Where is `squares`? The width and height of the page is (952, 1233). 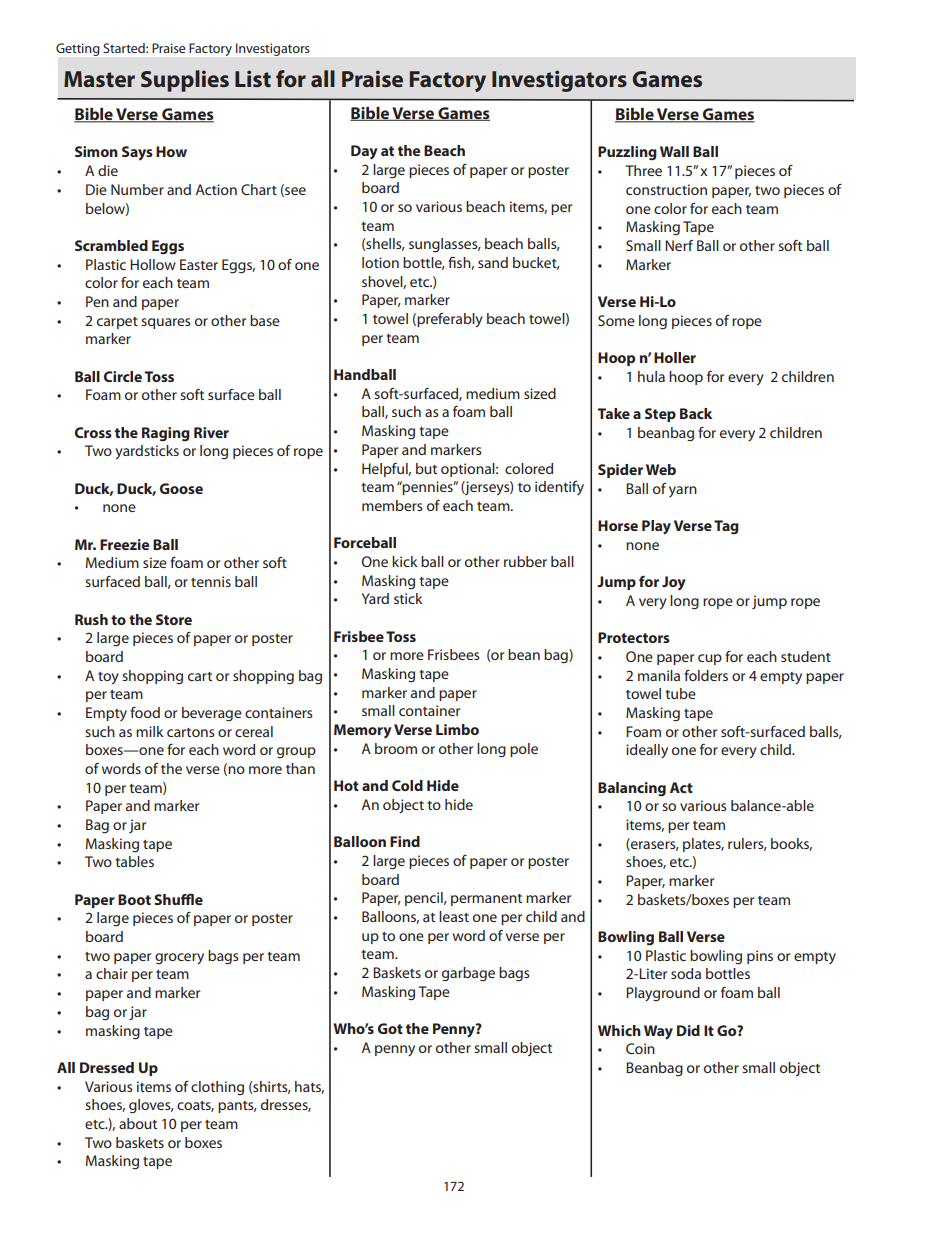 squares is located at coordinates (166, 323).
